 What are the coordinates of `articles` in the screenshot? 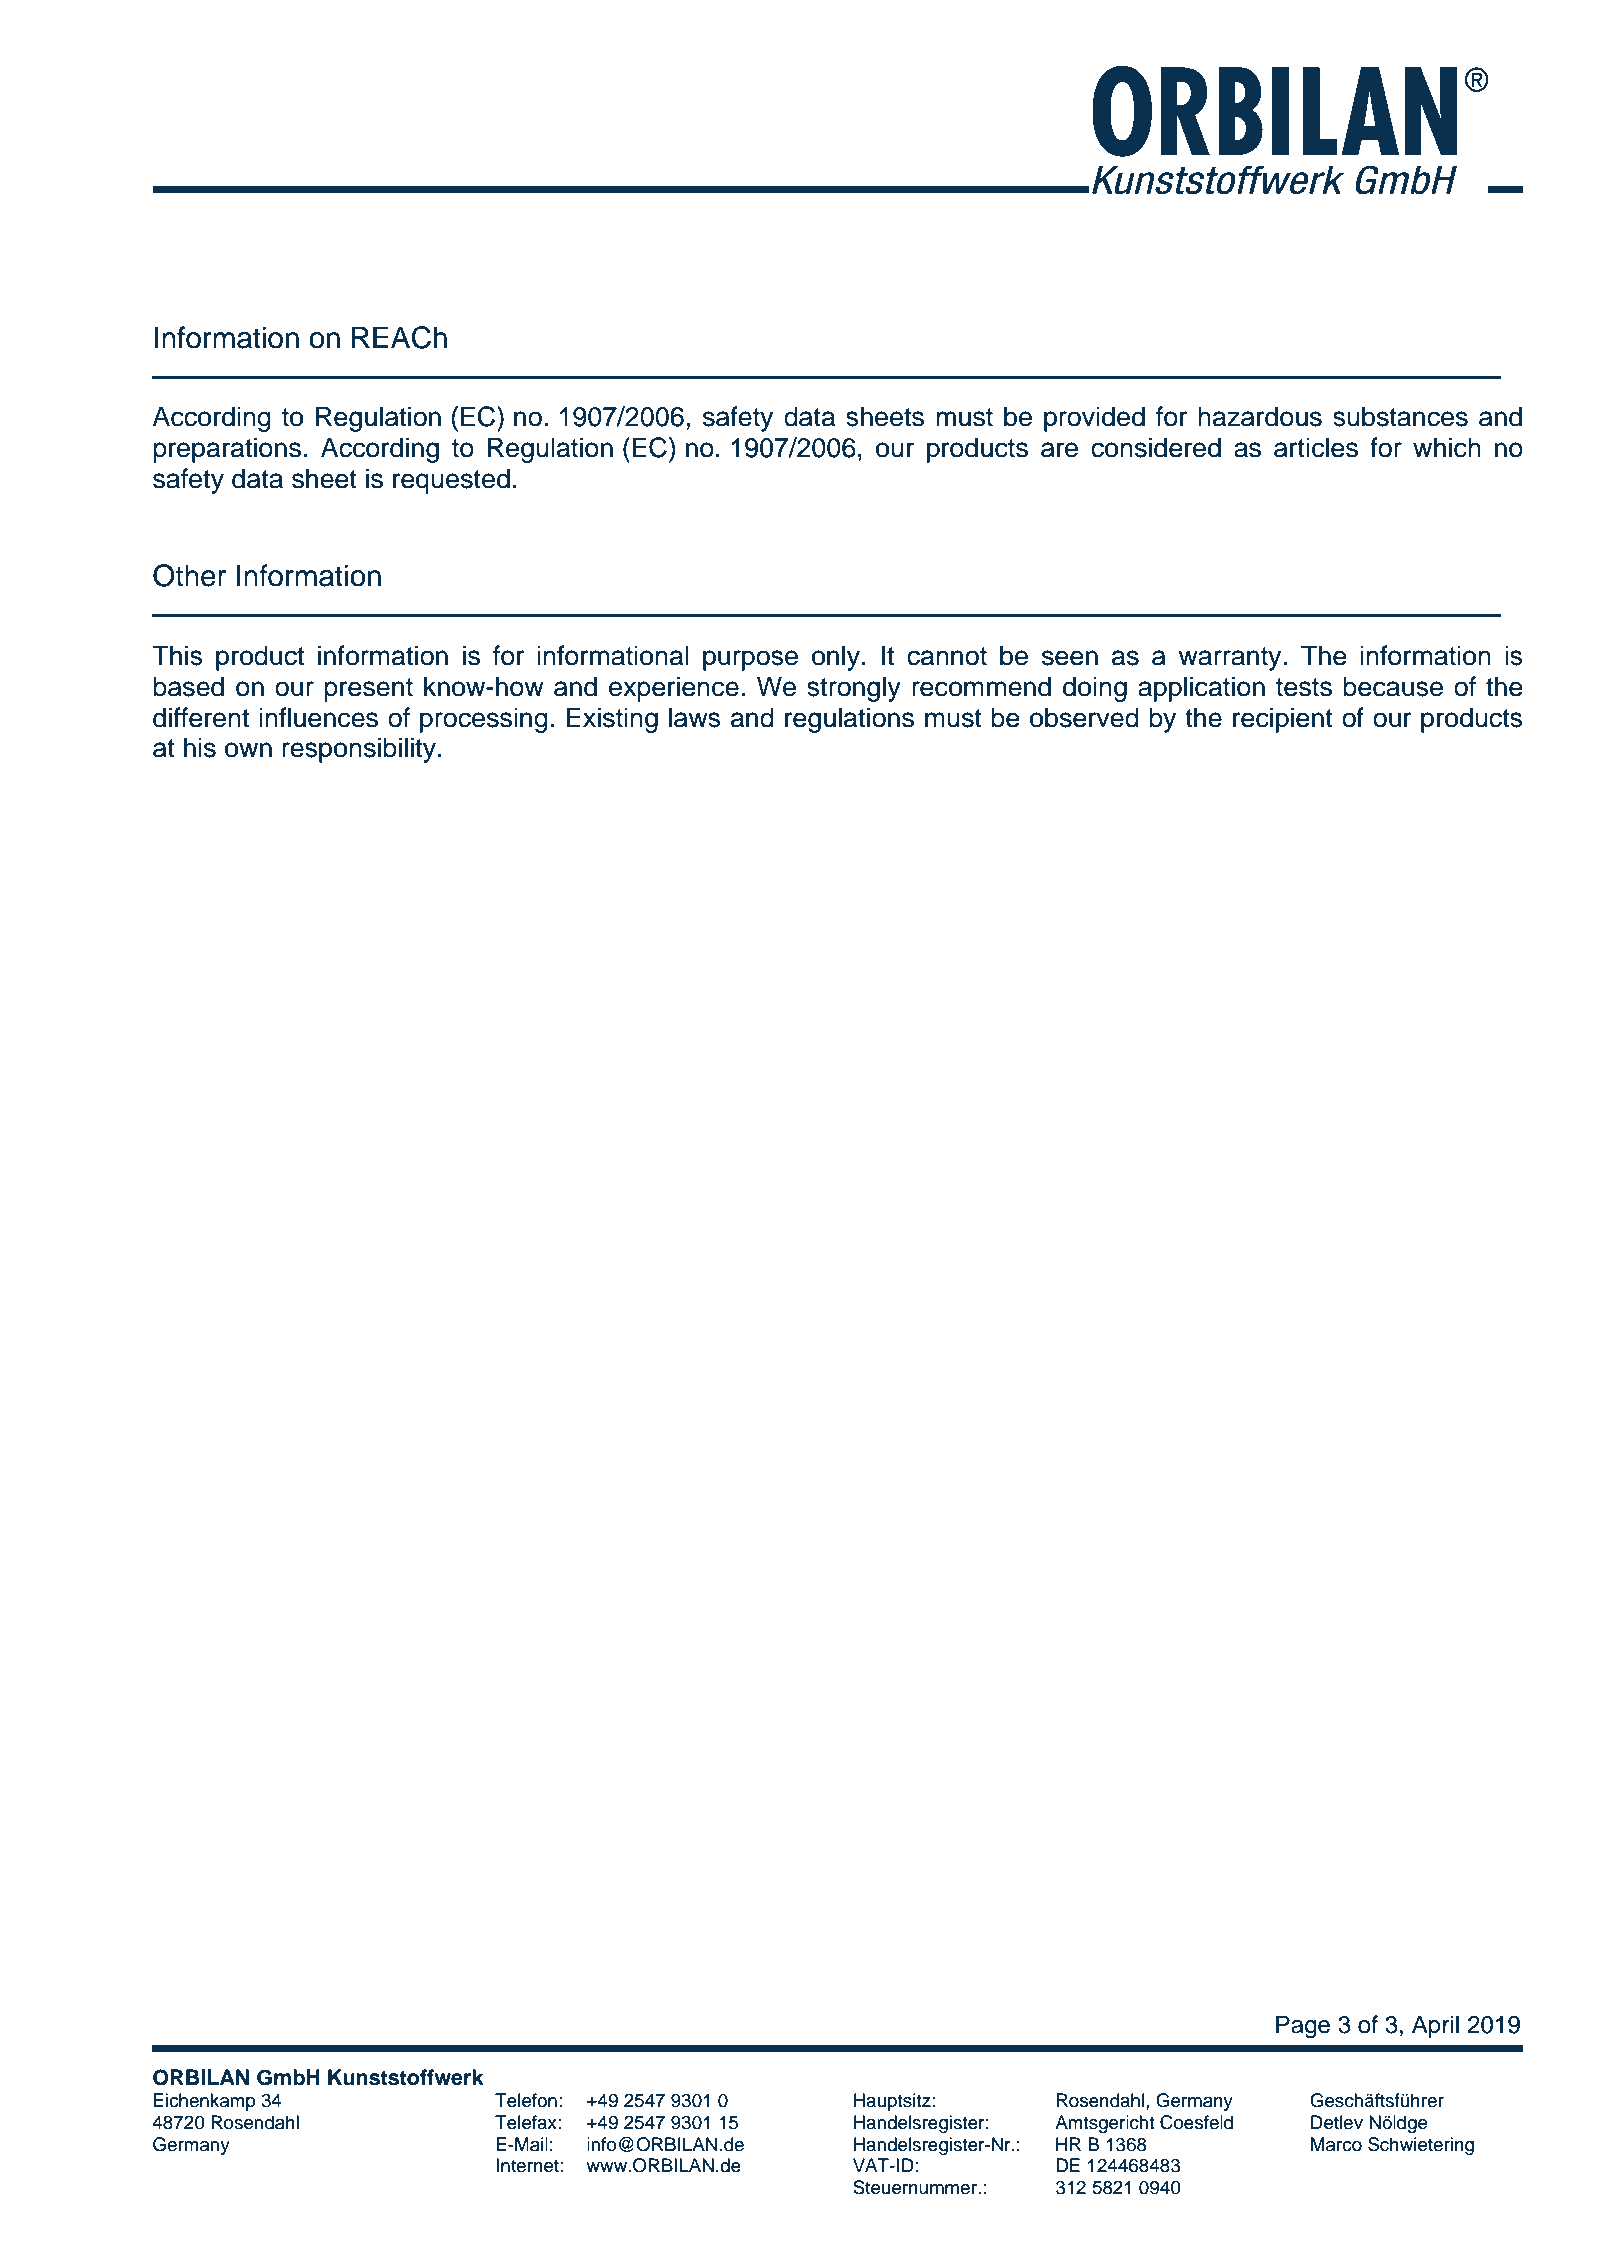 It's located at (1316, 447).
